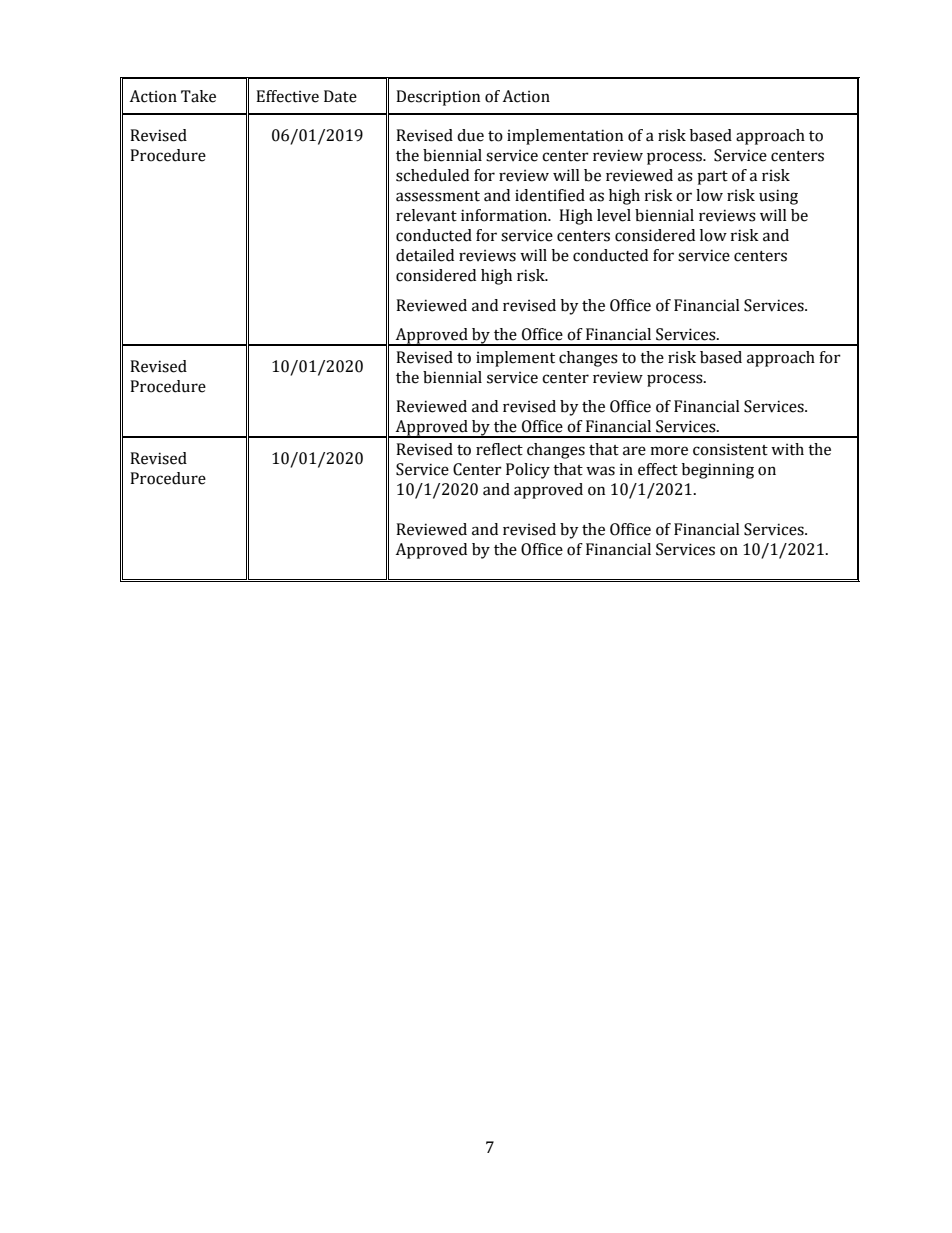 The height and width of the screenshot is (1233, 952). Describe the element at coordinates (600, 471) in the screenshot. I see `was` at that location.
